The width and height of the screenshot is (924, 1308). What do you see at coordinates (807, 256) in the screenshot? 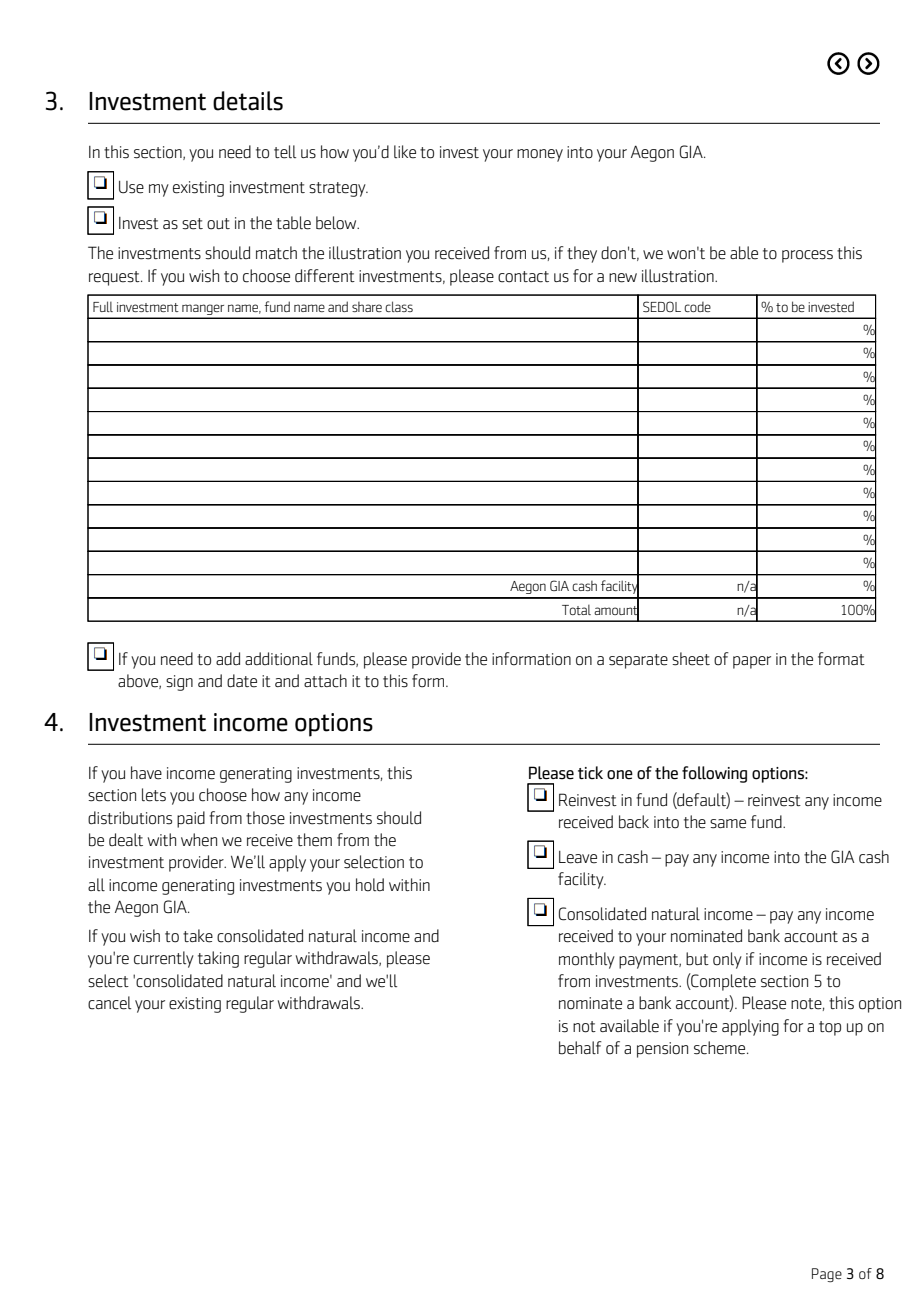
I see `process` at bounding box center [807, 256].
